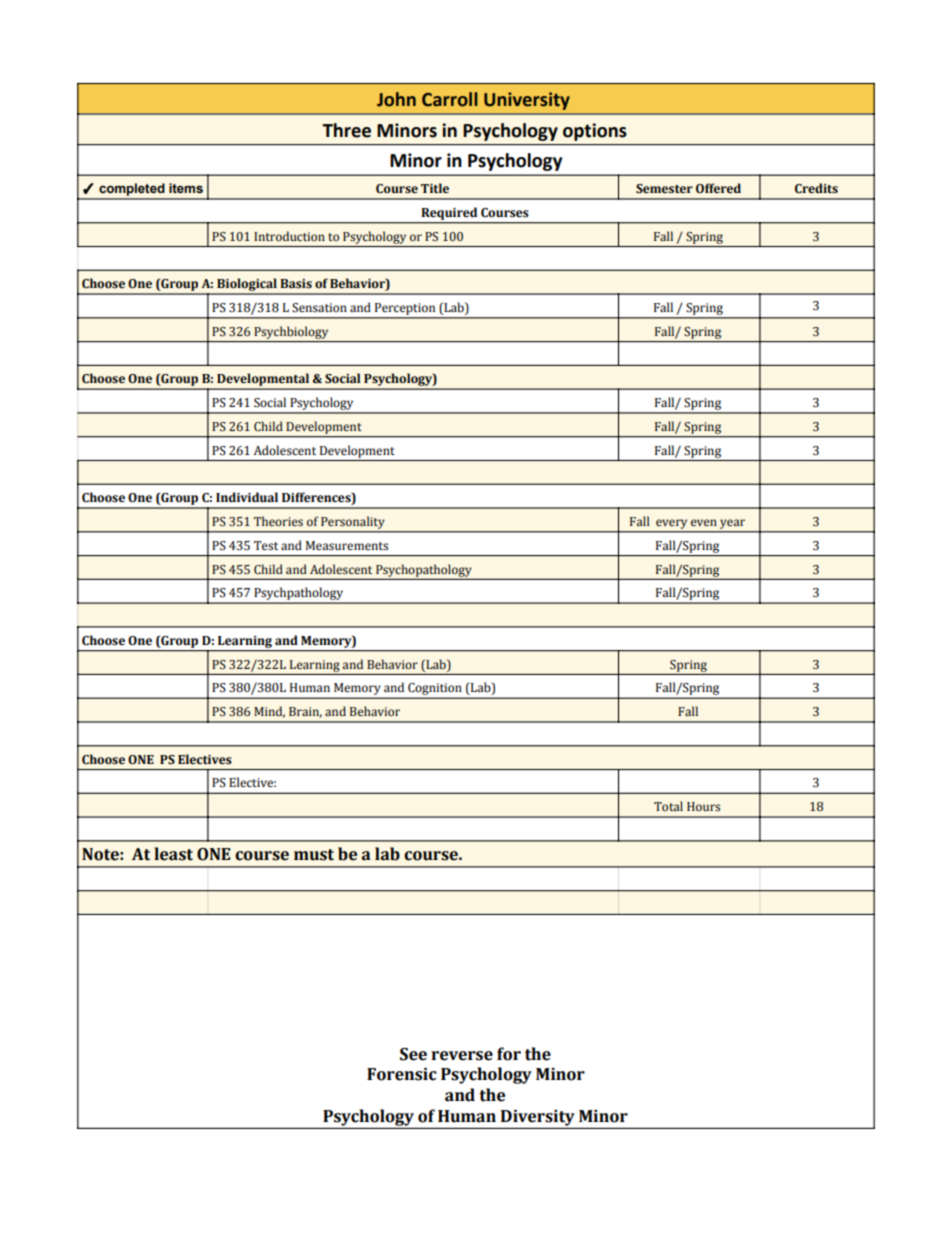 The width and height of the screenshot is (952, 1233). Describe the element at coordinates (449, 214) in the screenshot. I see `Required` at that location.
